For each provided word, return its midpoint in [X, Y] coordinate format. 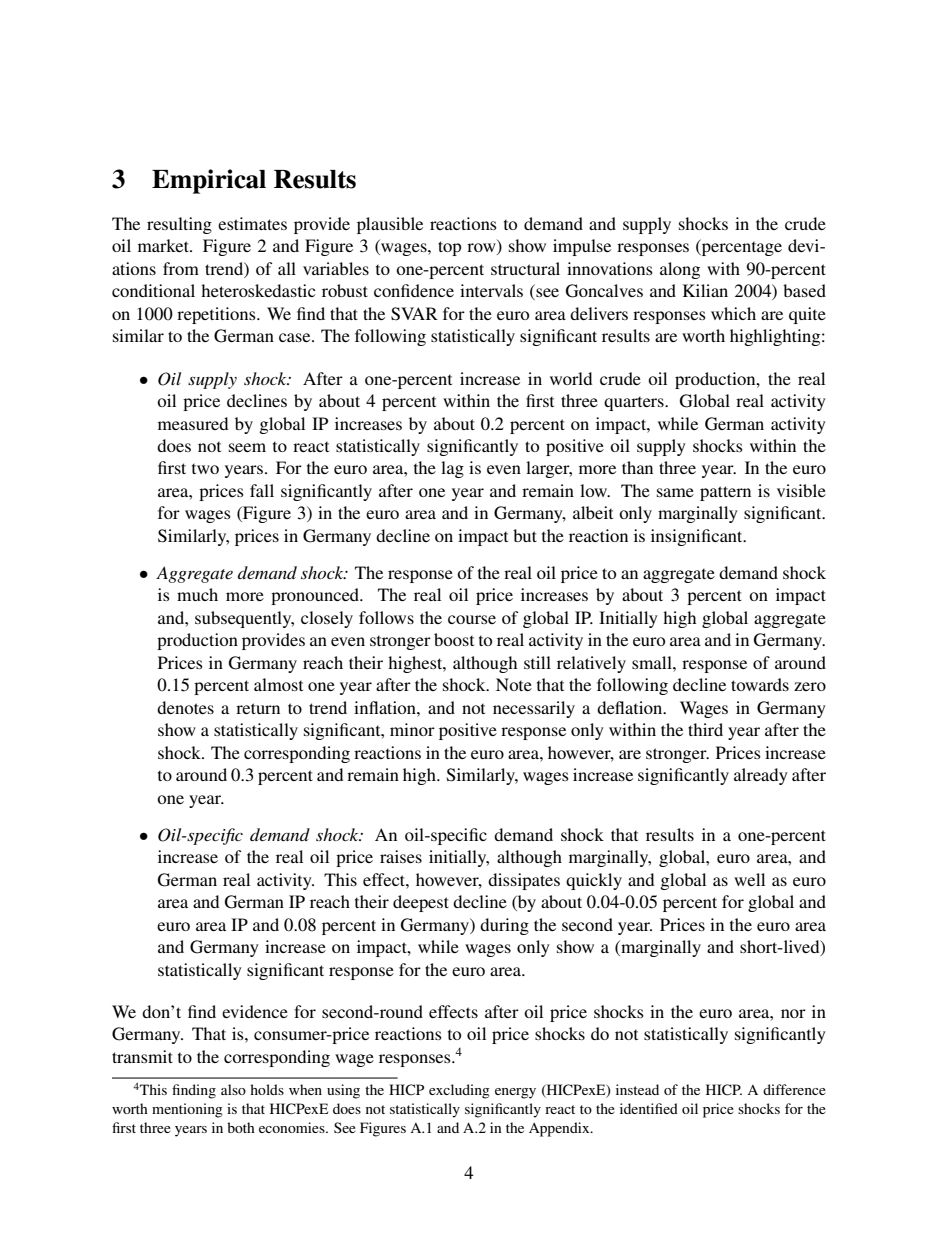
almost [278, 684]
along [680, 270]
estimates [252, 223]
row [482, 249]
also [233, 1089]
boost [454, 639]
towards [760, 684]
